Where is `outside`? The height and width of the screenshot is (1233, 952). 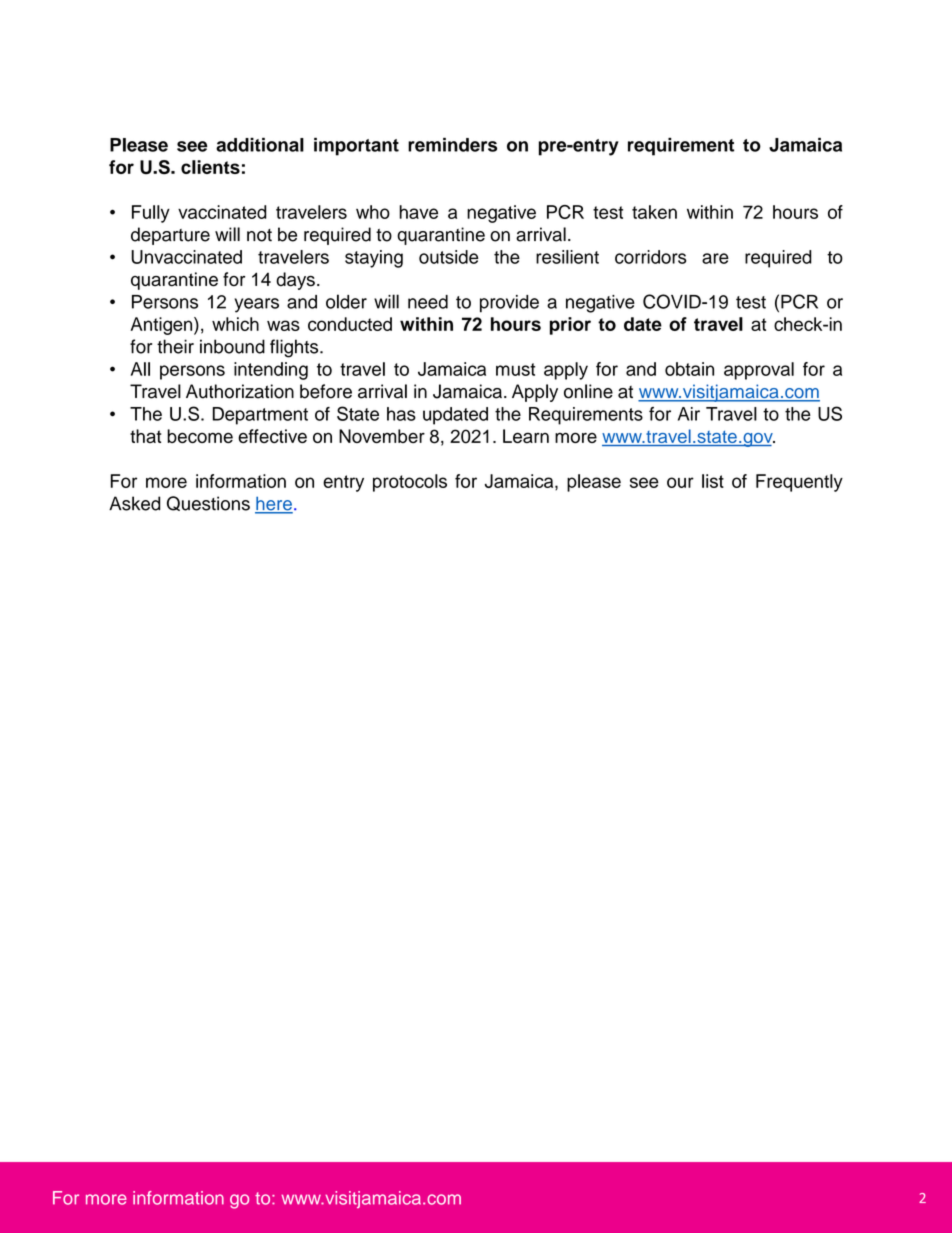
outside is located at coordinates (449, 257).
